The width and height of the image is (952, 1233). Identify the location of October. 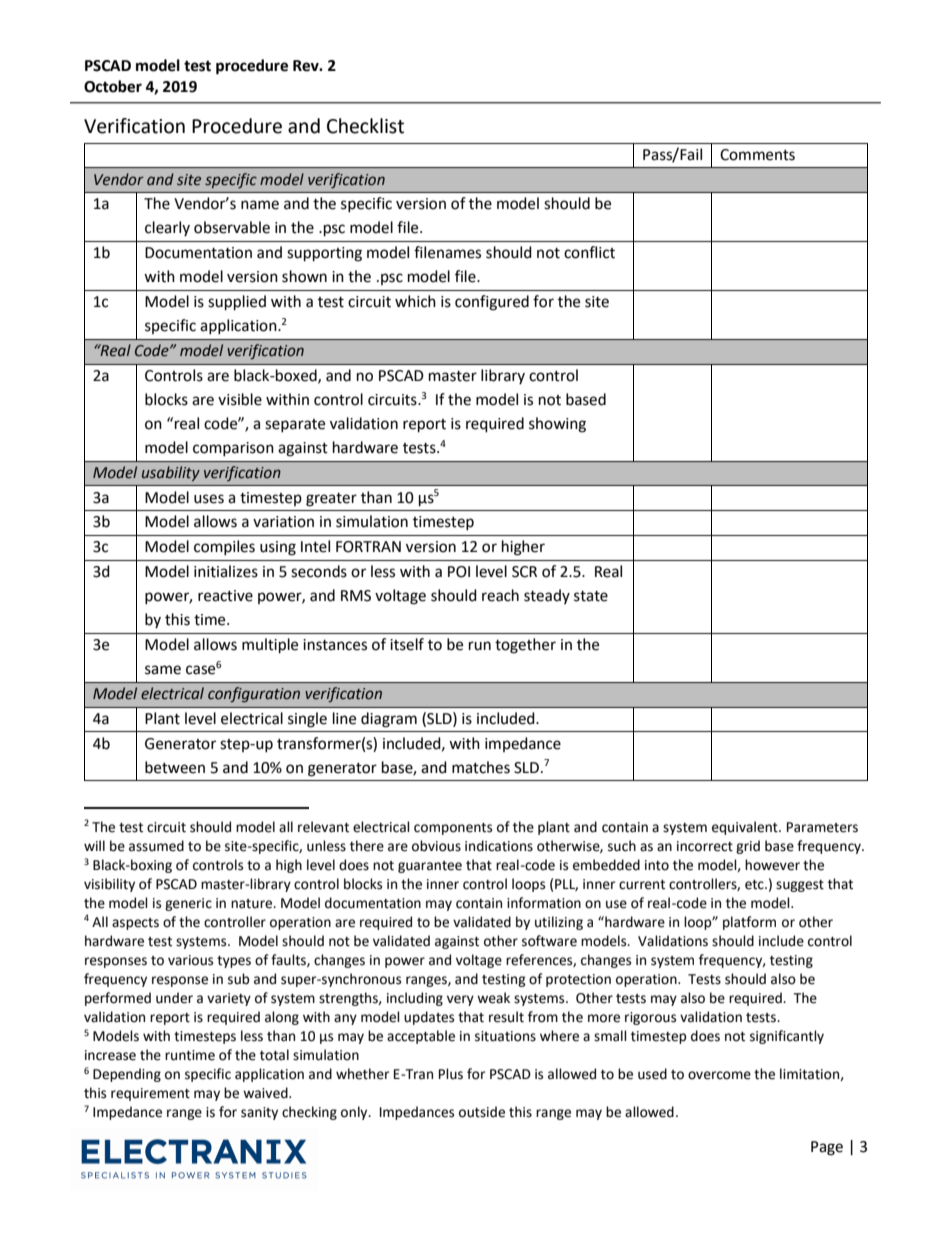
(113, 86).
